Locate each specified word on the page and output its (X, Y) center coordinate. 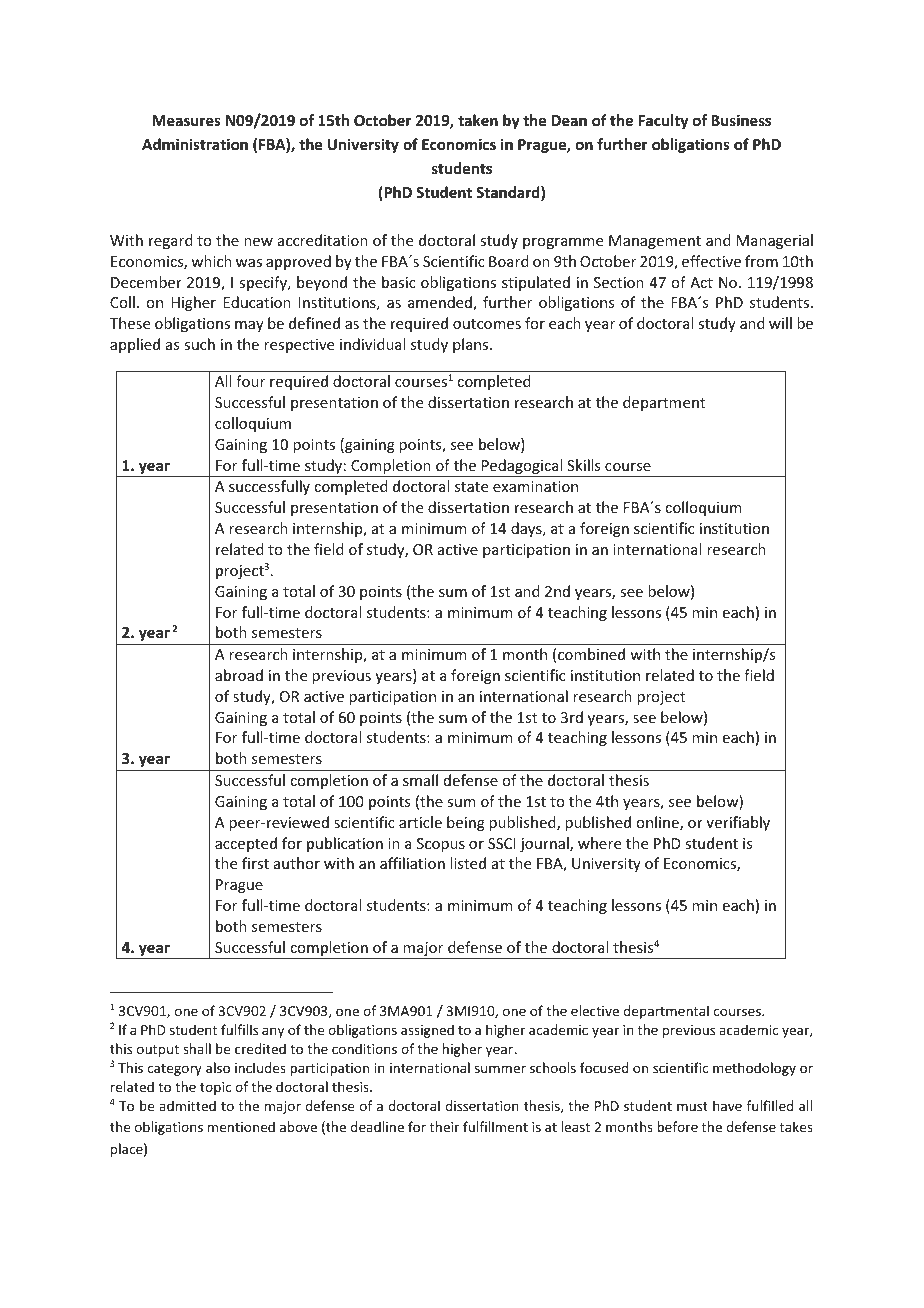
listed (468, 863)
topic (215, 1088)
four (250, 381)
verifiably (738, 823)
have (727, 1105)
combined (591, 654)
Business (741, 120)
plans (472, 345)
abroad (239, 675)
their (444, 1126)
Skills (583, 465)
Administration (195, 144)
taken (478, 120)
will (780, 323)
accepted (246, 844)
